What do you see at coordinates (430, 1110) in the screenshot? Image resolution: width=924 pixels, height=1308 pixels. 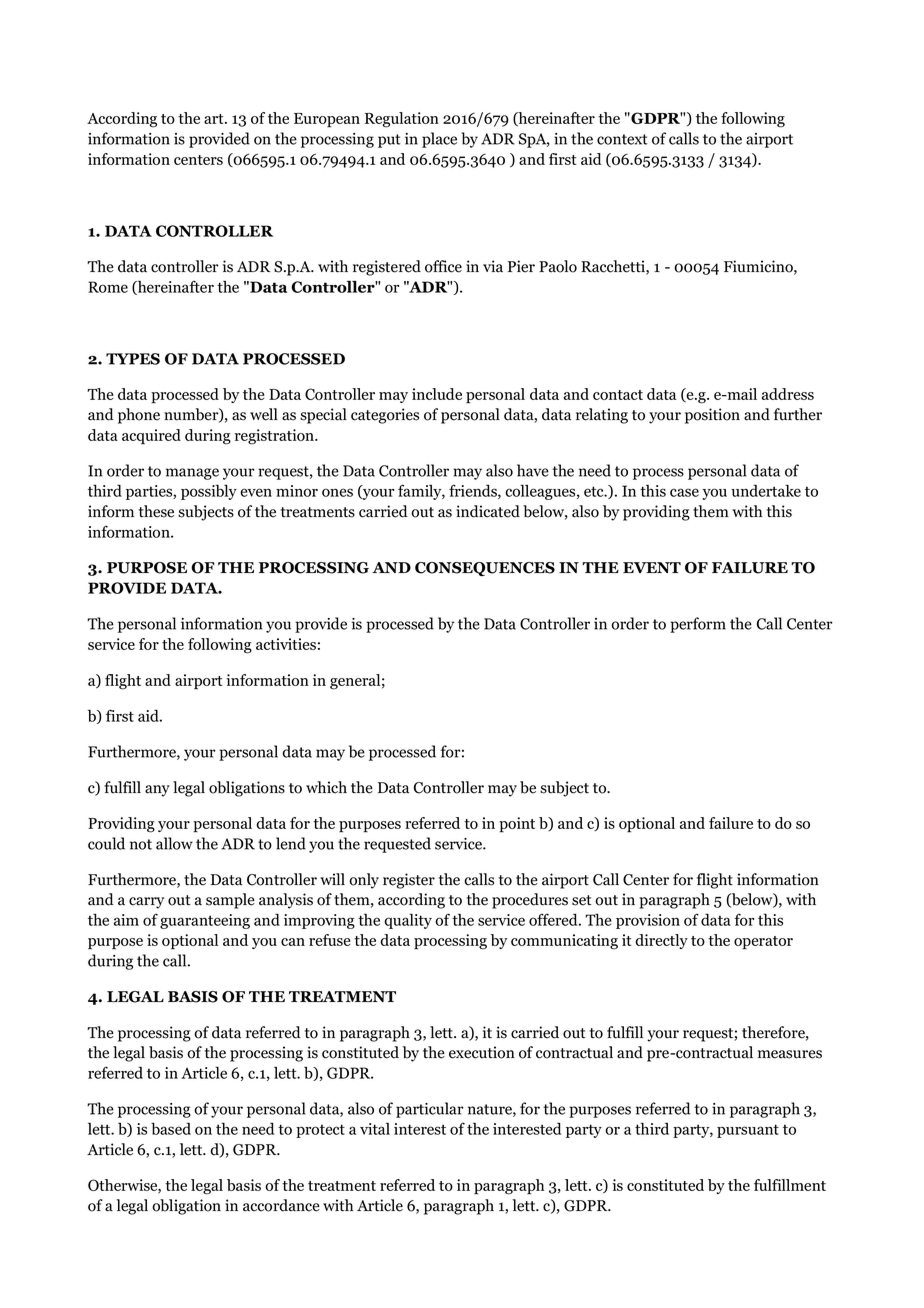 I see `particular` at bounding box center [430, 1110].
